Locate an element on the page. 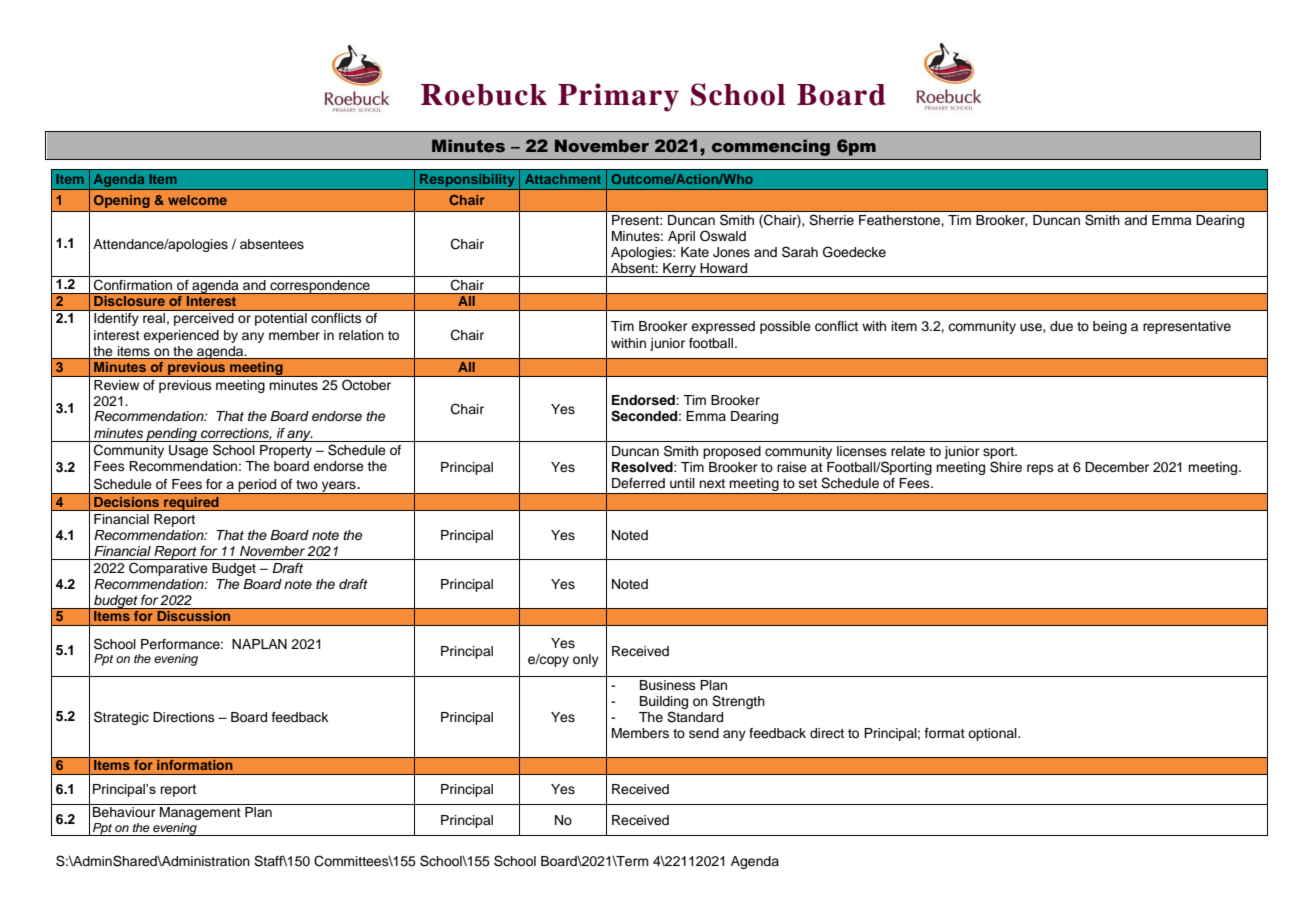 This document has width=1308, height=924. Behaviour is located at coordinates (124, 812).
